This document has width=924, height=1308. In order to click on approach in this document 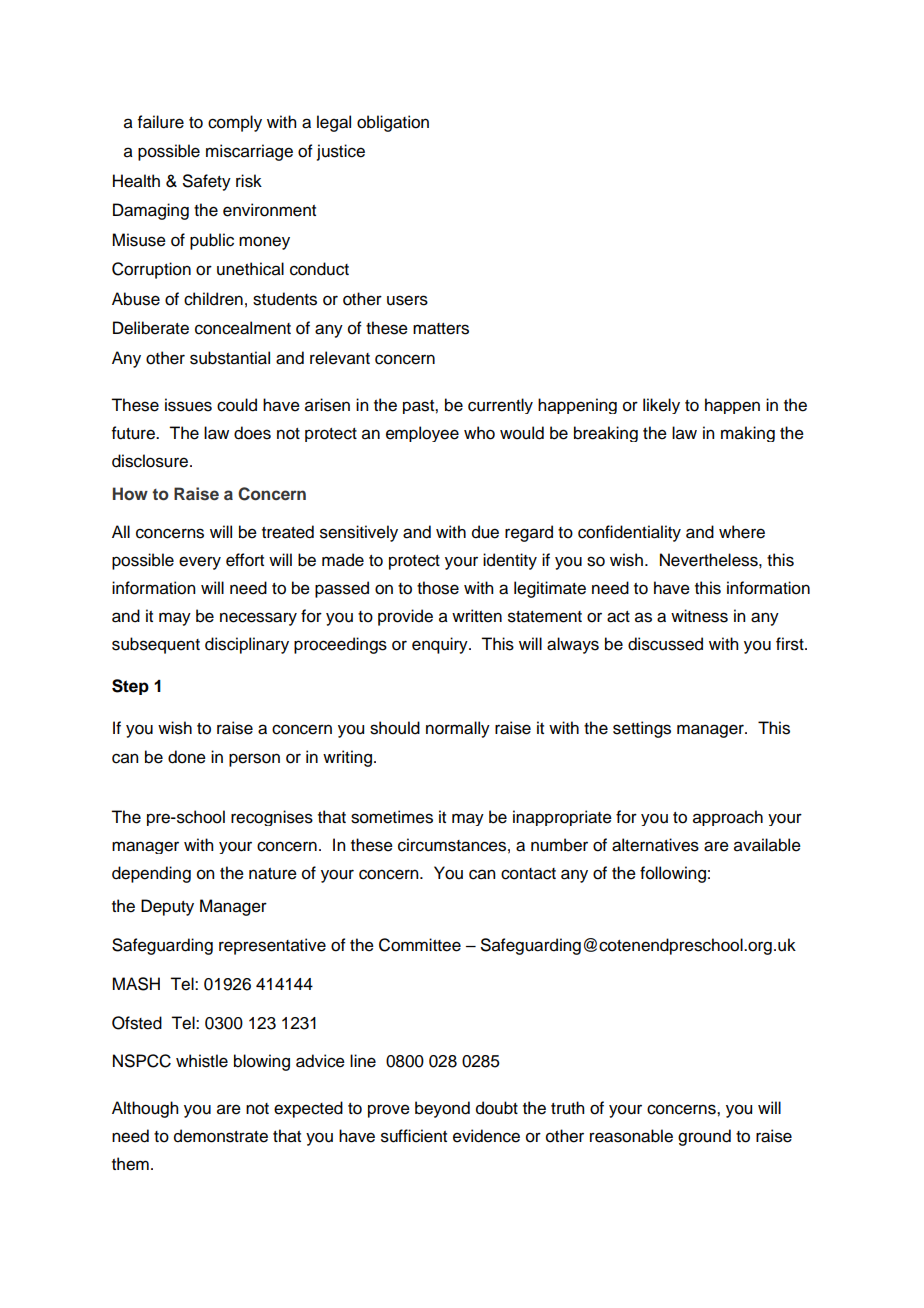, I will do `click(728, 818)`.
